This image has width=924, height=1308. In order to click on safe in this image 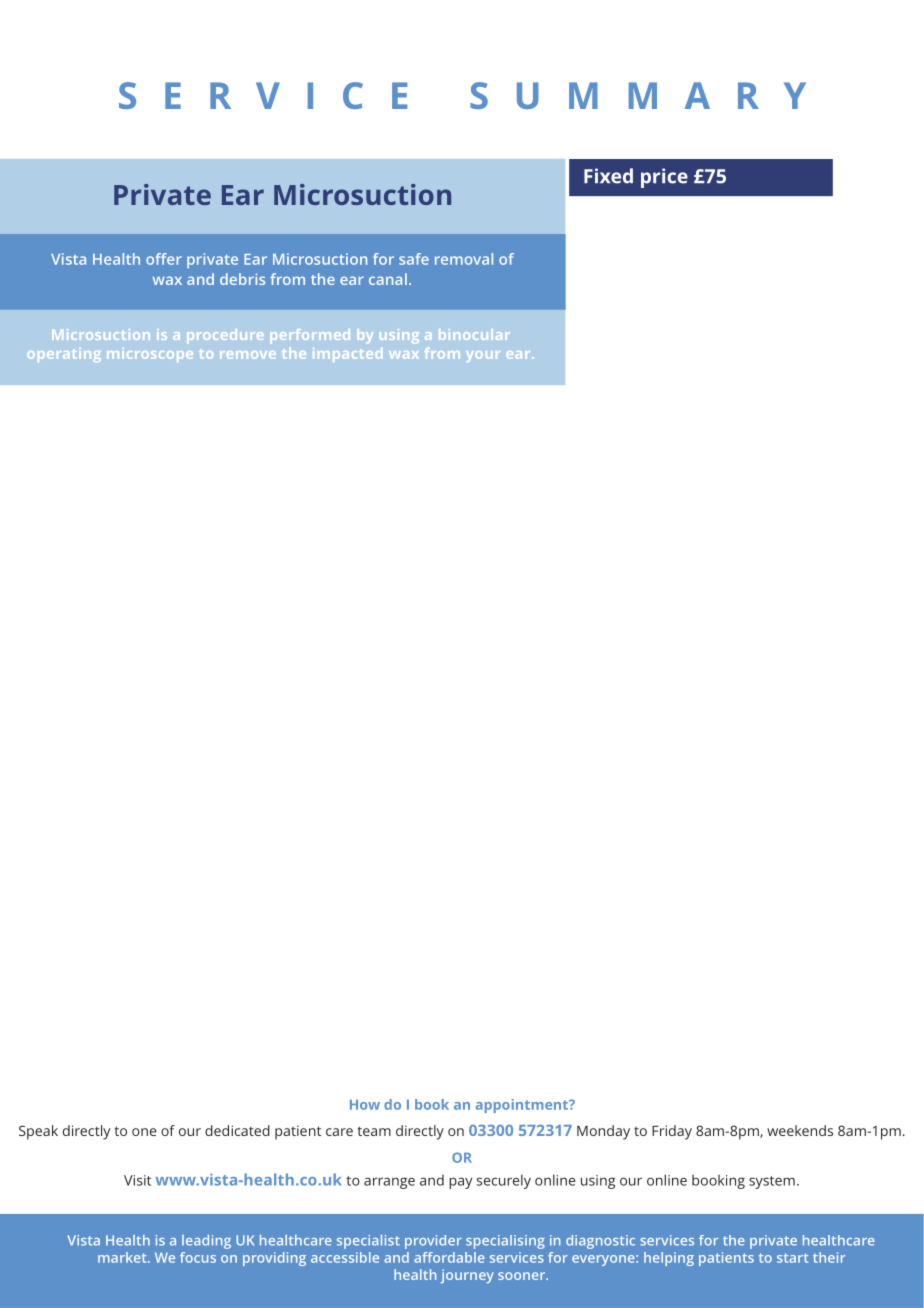, I will do `click(414, 259)`.
